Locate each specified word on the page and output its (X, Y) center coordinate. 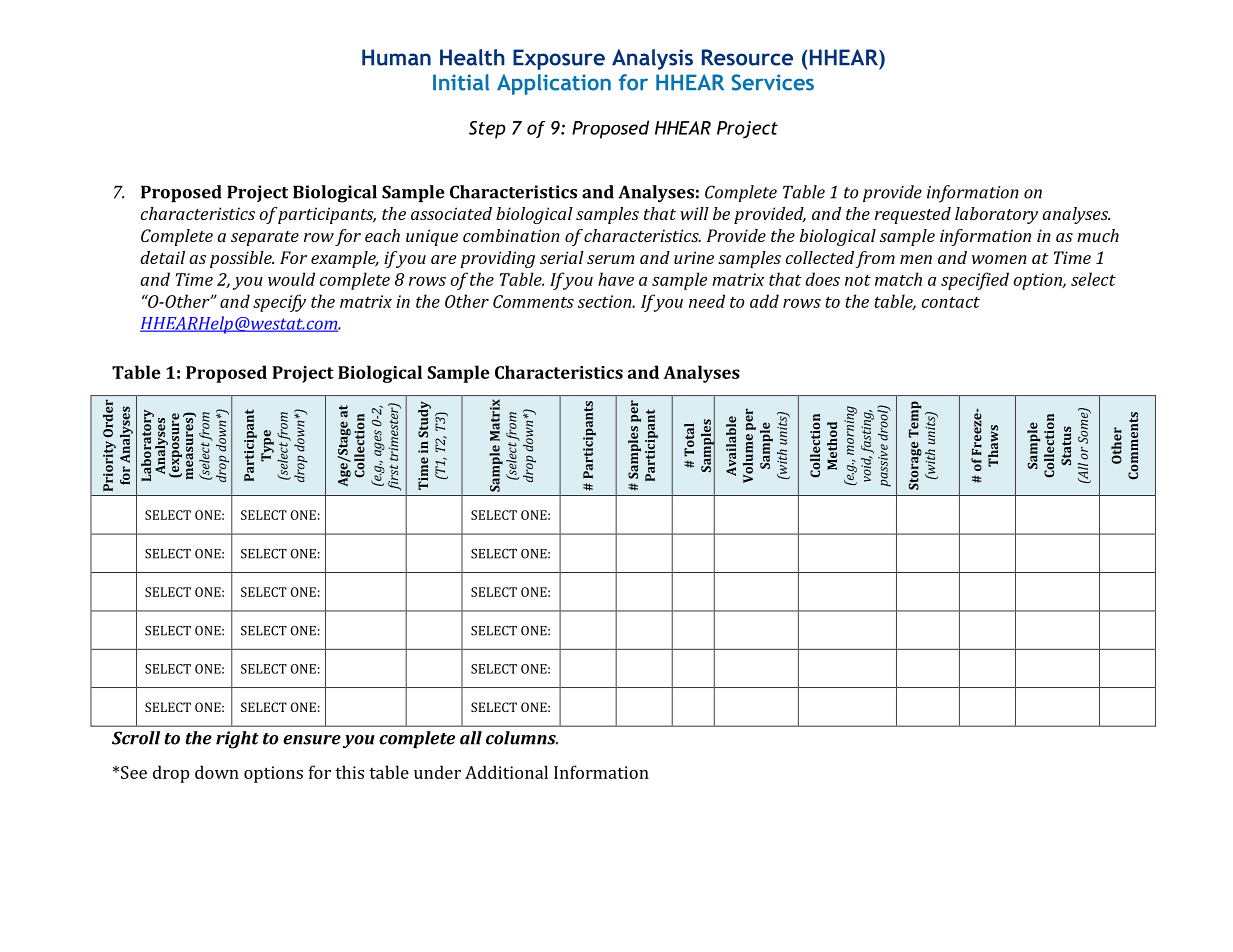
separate (265, 238)
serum (610, 259)
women (999, 259)
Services (772, 82)
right (237, 740)
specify (279, 303)
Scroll (136, 738)
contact (951, 302)
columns (522, 738)
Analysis (652, 59)
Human (396, 57)
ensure (312, 740)
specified (975, 281)
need (707, 301)
